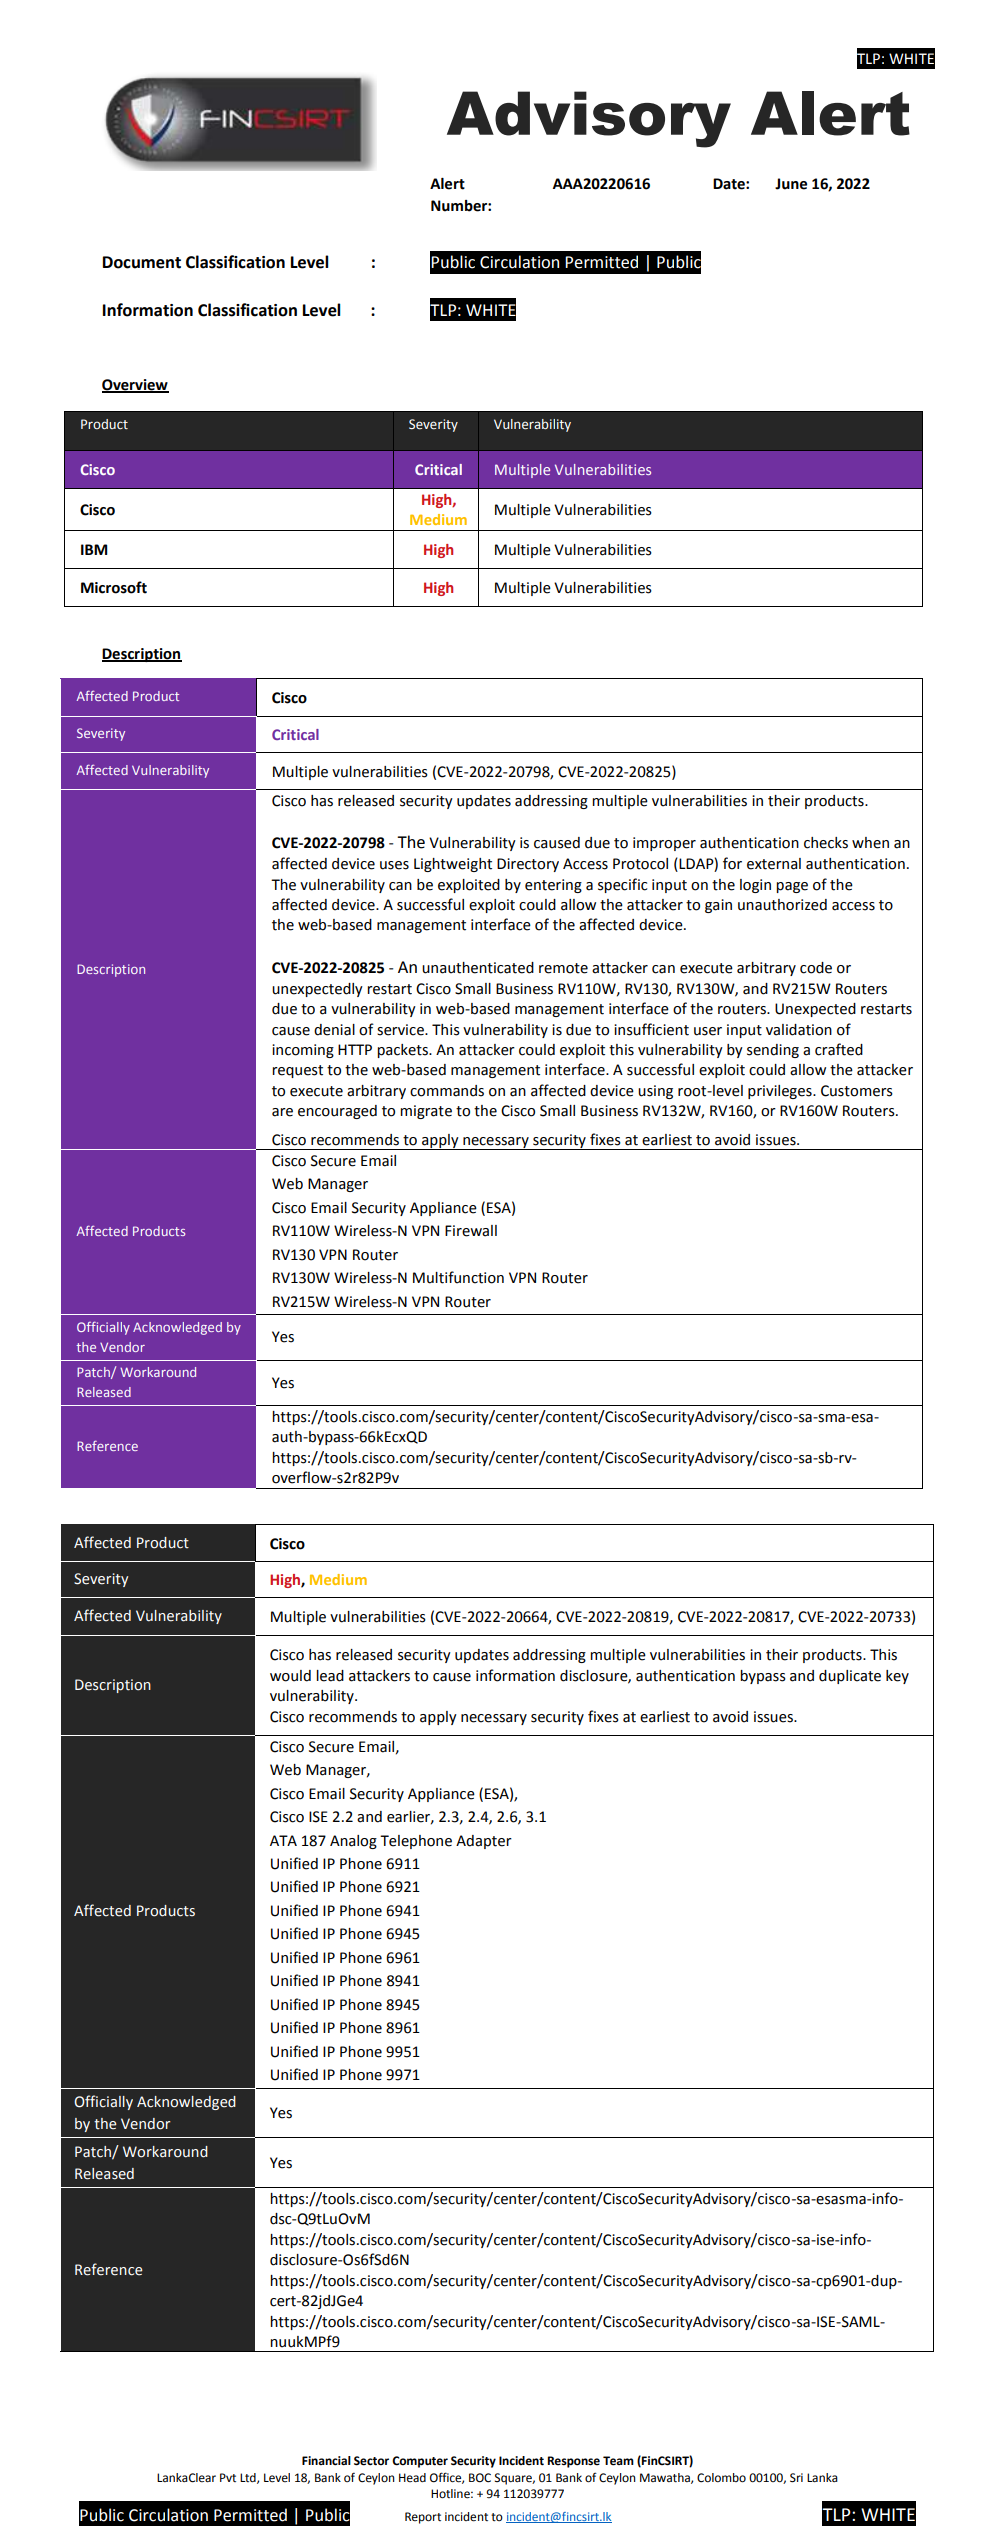 The image size is (995, 2538). I want to click on Pvt, so click(228, 2477).
